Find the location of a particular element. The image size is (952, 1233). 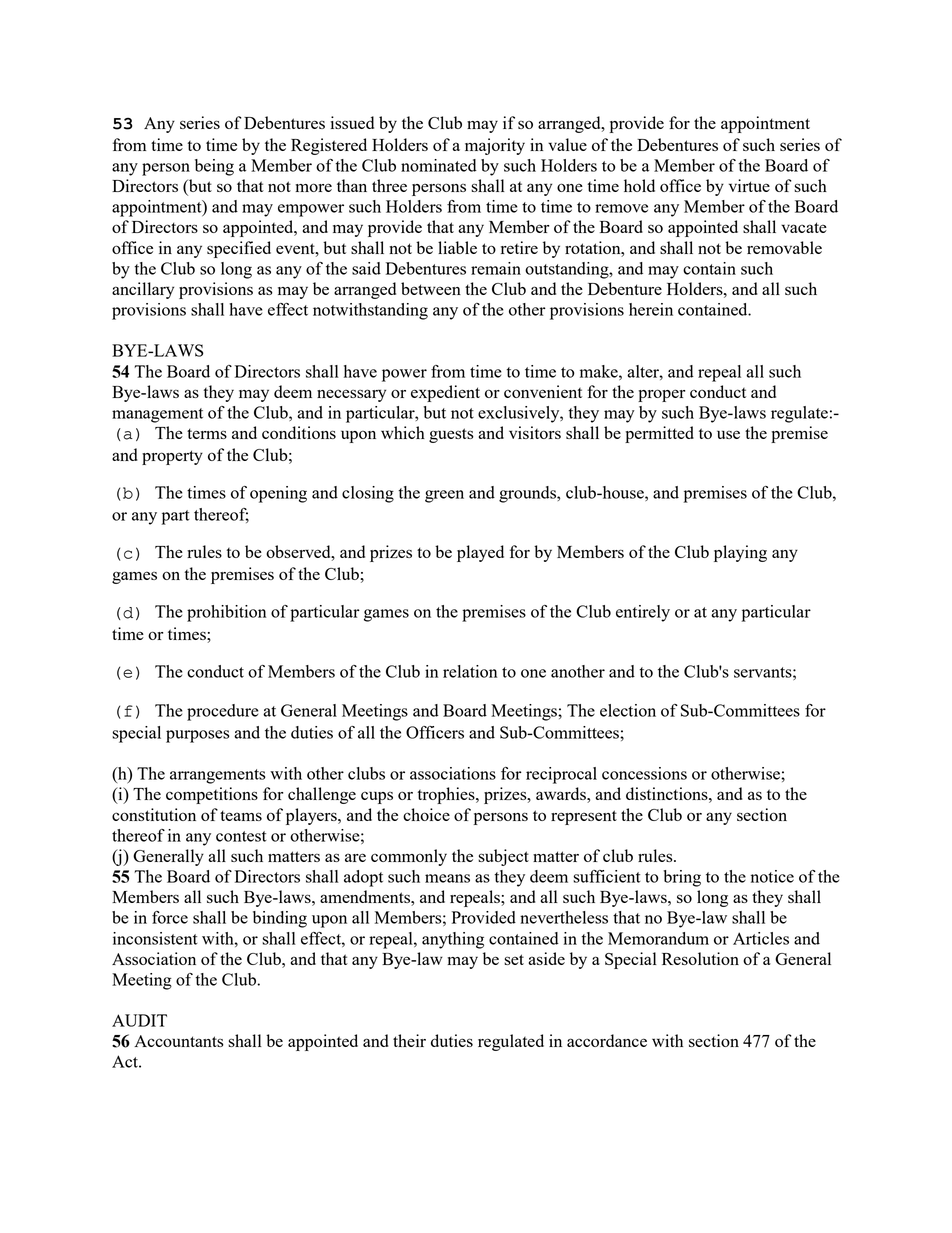

played is located at coordinates (480, 553).
